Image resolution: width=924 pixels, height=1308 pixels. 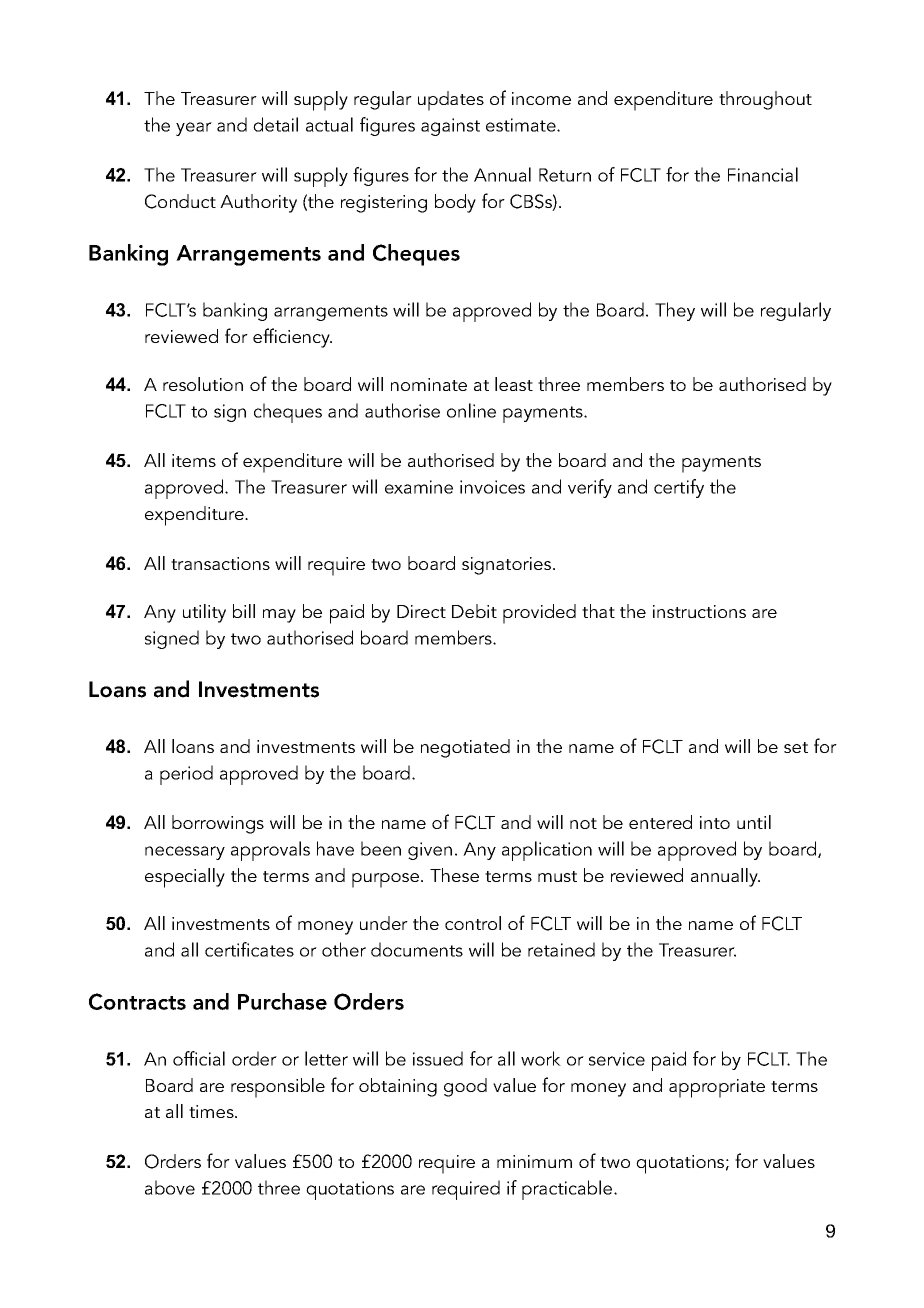 What do you see at coordinates (218, 824) in the screenshot?
I see `borrowings` at bounding box center [218, 824].
